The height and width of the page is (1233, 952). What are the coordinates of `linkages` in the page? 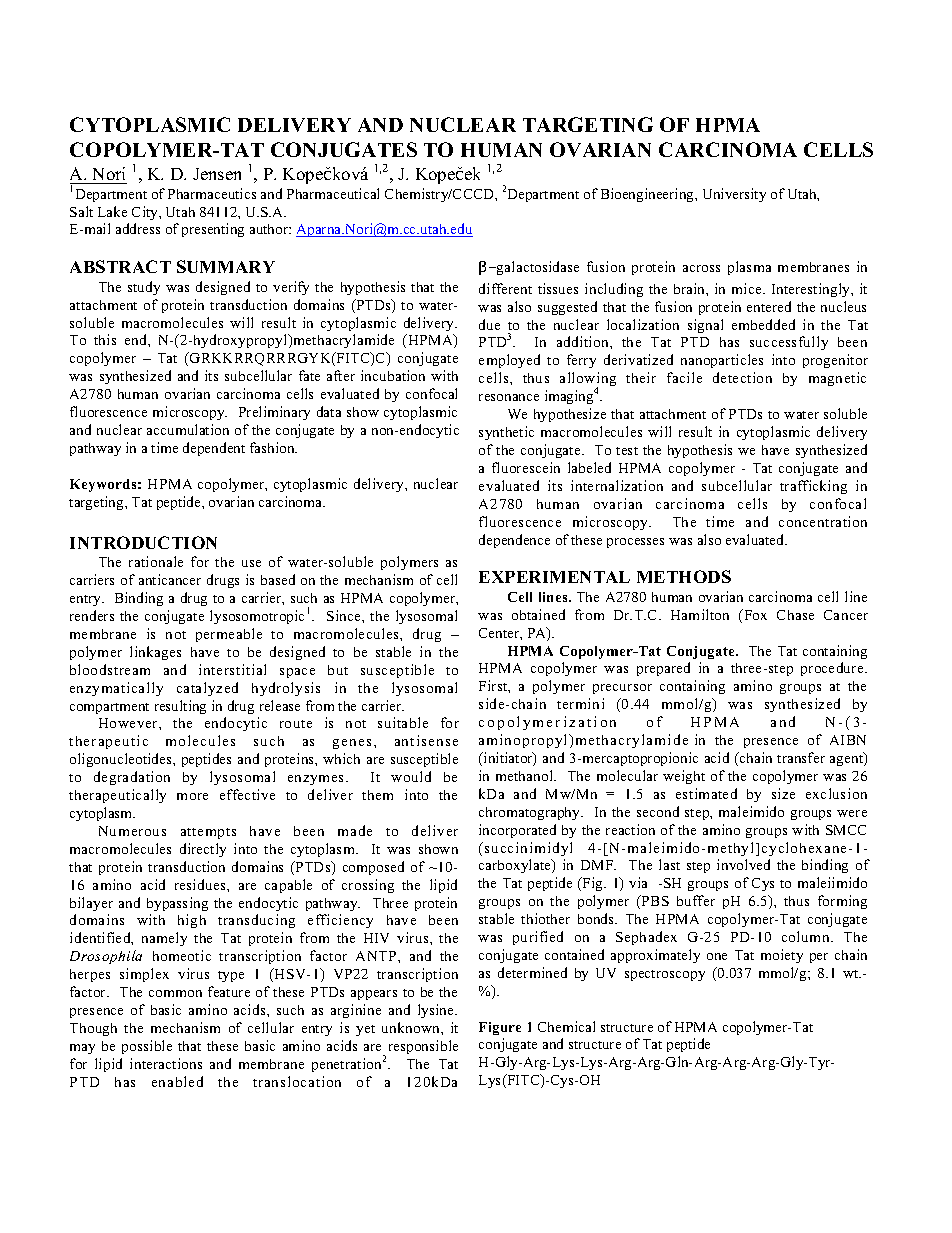 It's located at (155, 653).
